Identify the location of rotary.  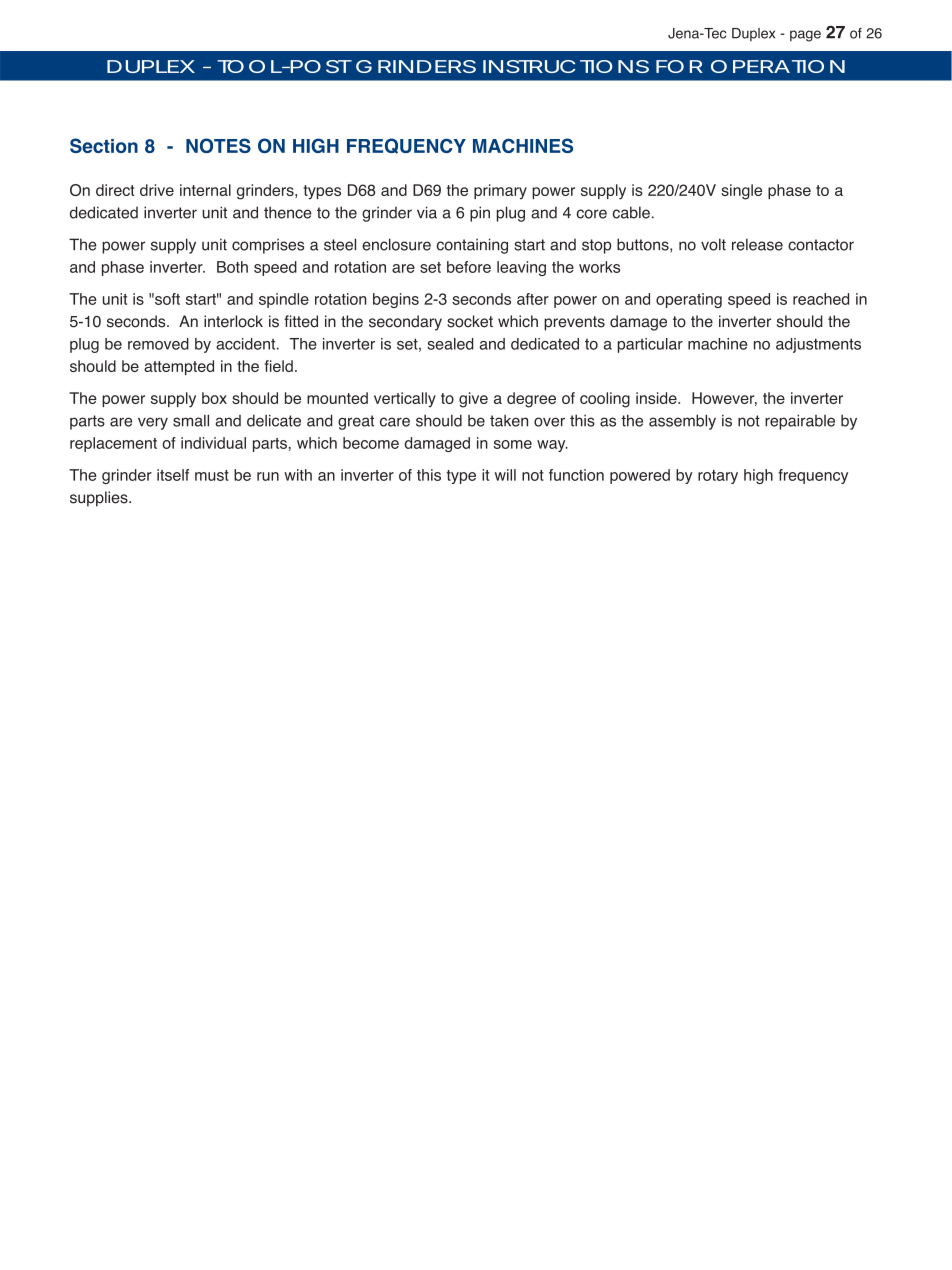
(718, 477).
